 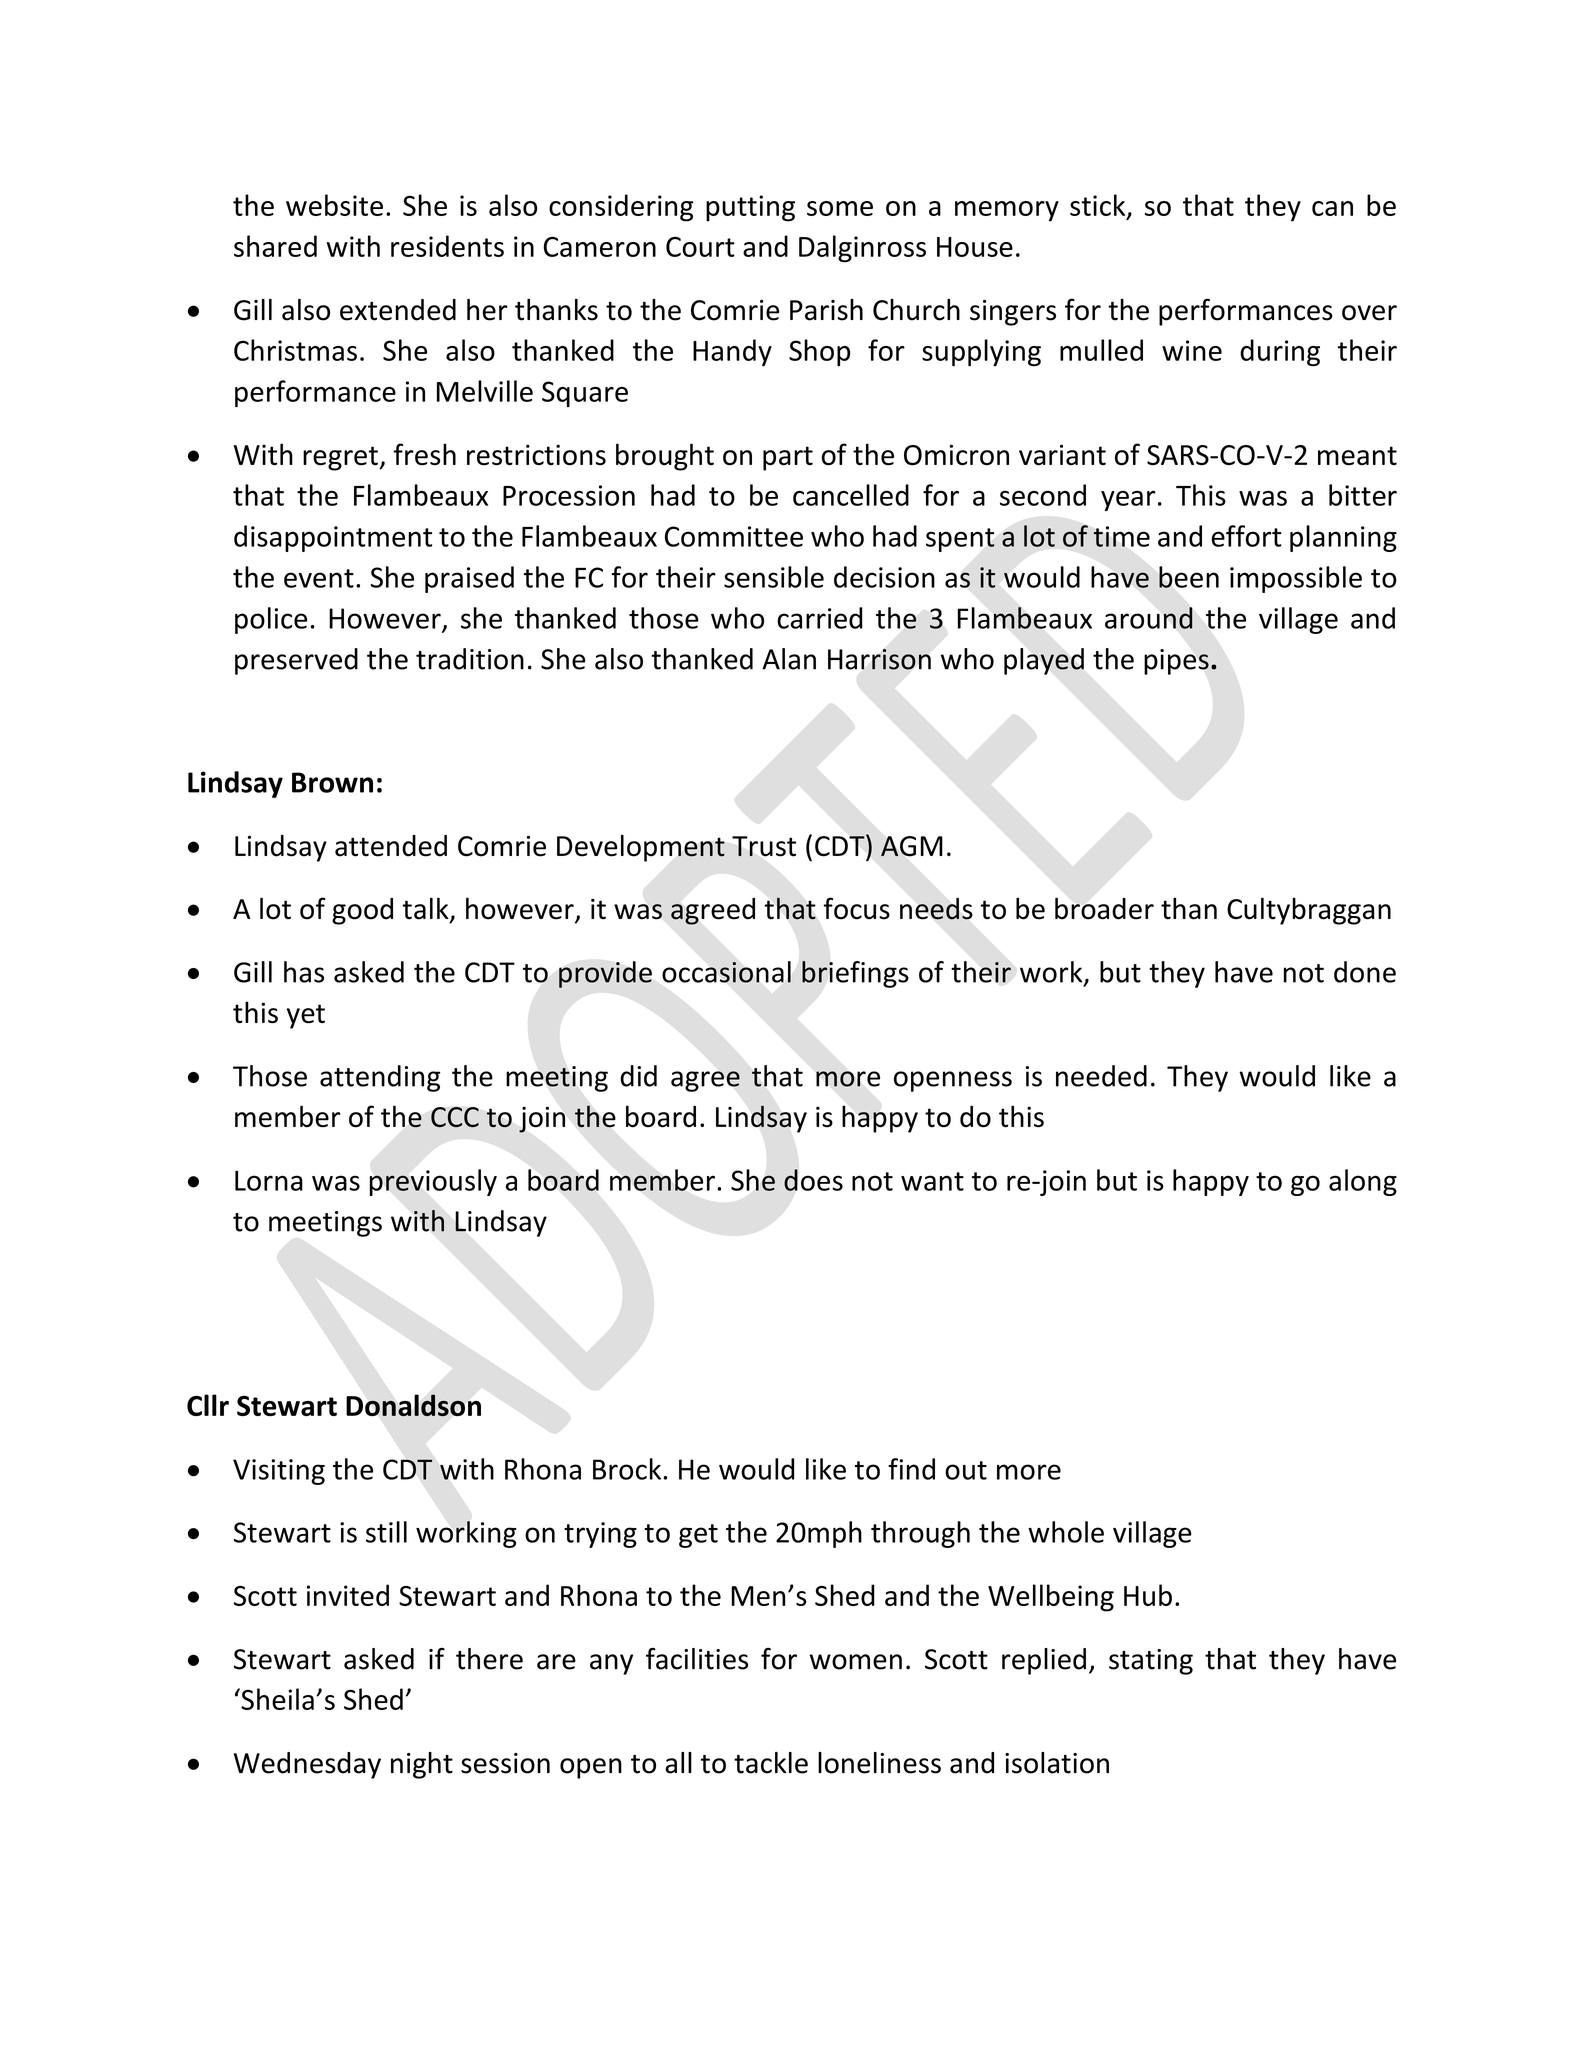 I want to click on stating, so click(x=1151, y=1662).
